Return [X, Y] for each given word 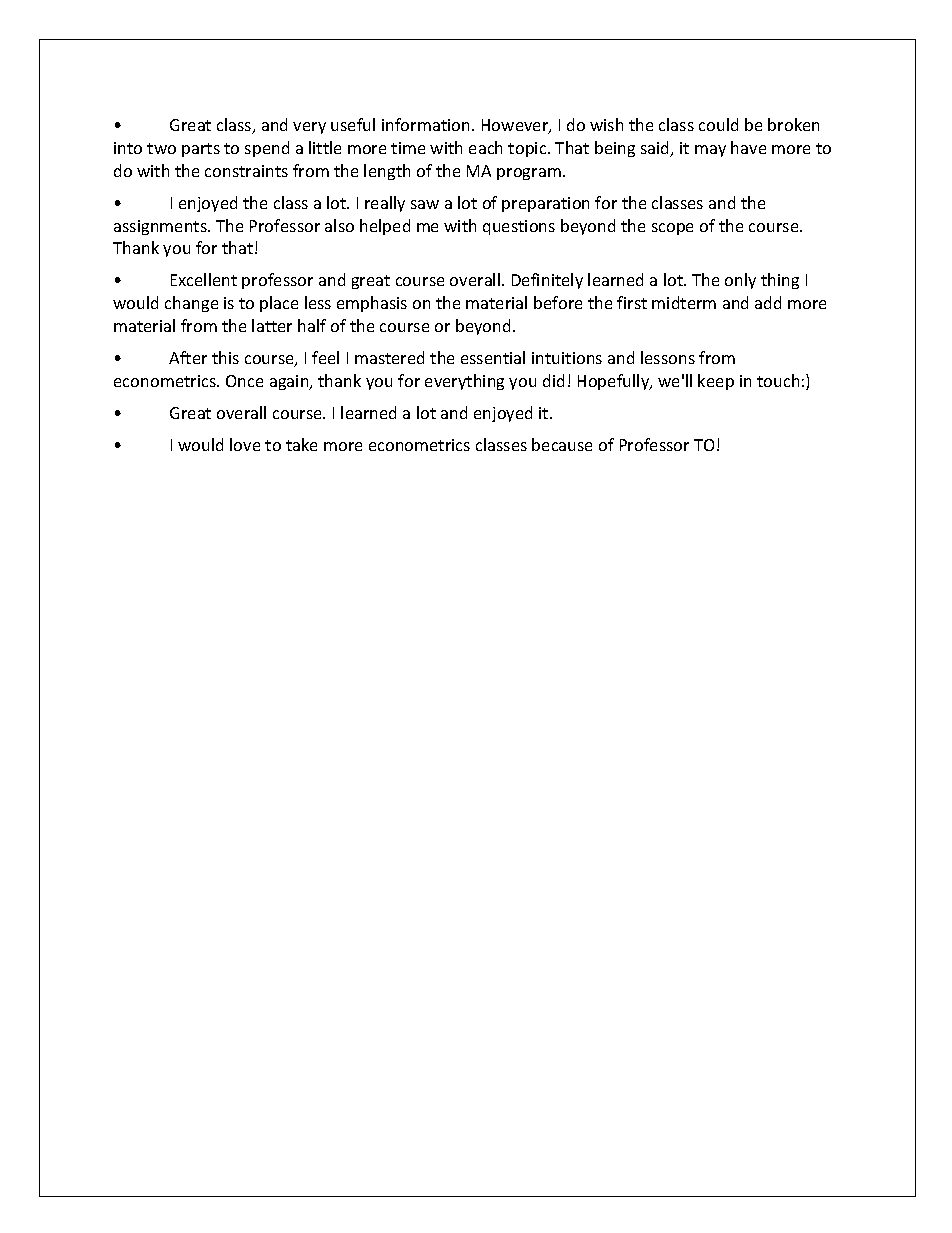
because [562, 444]
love [245, 444]
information [425, 124]
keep [716, 382]
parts [201, 150]
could [718, 124]
